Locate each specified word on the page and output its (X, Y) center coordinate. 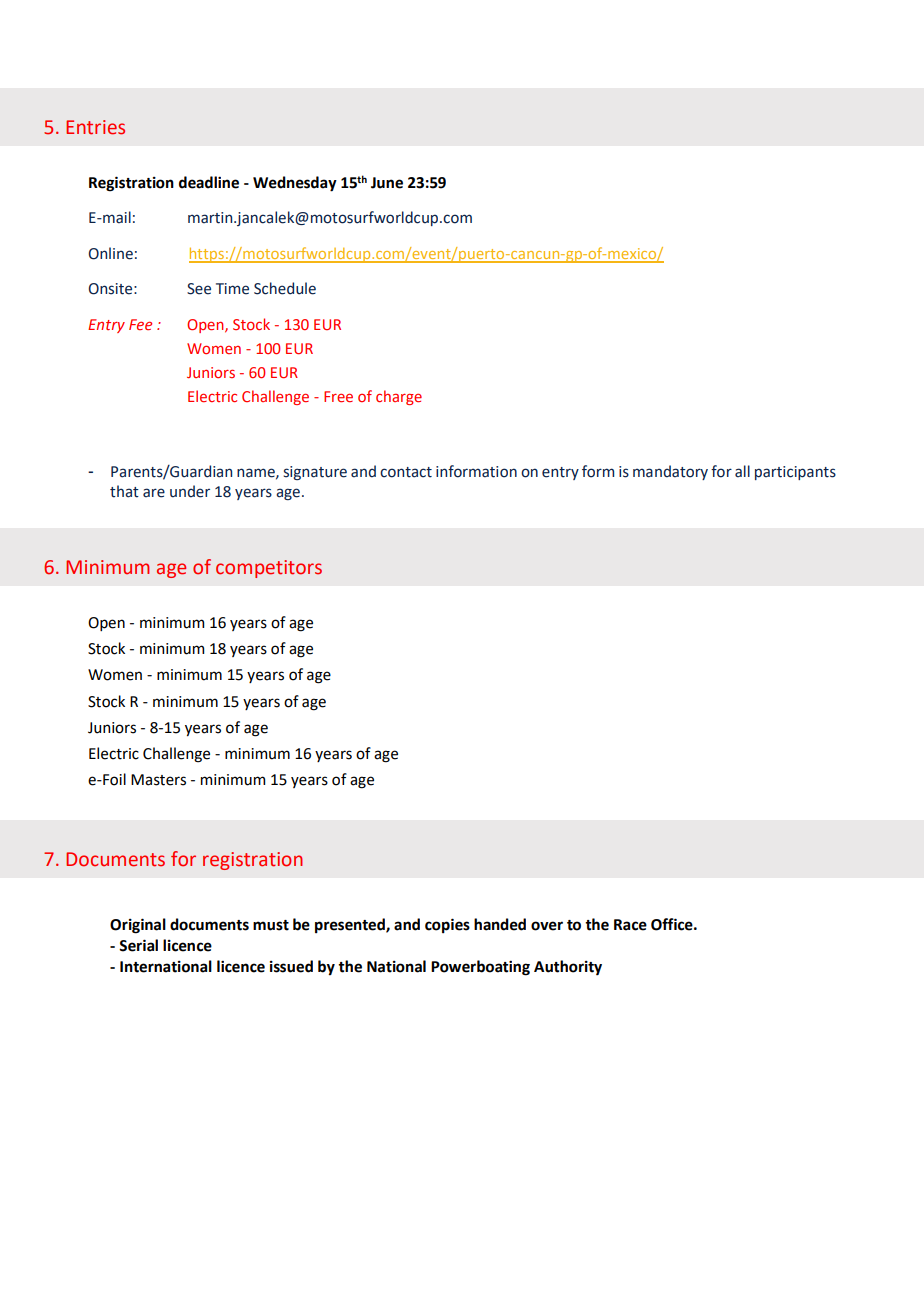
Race (630, 925)
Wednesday (295, 184)
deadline (209, 182)
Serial (138, 945)
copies (447, 925)
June (387, 183)
